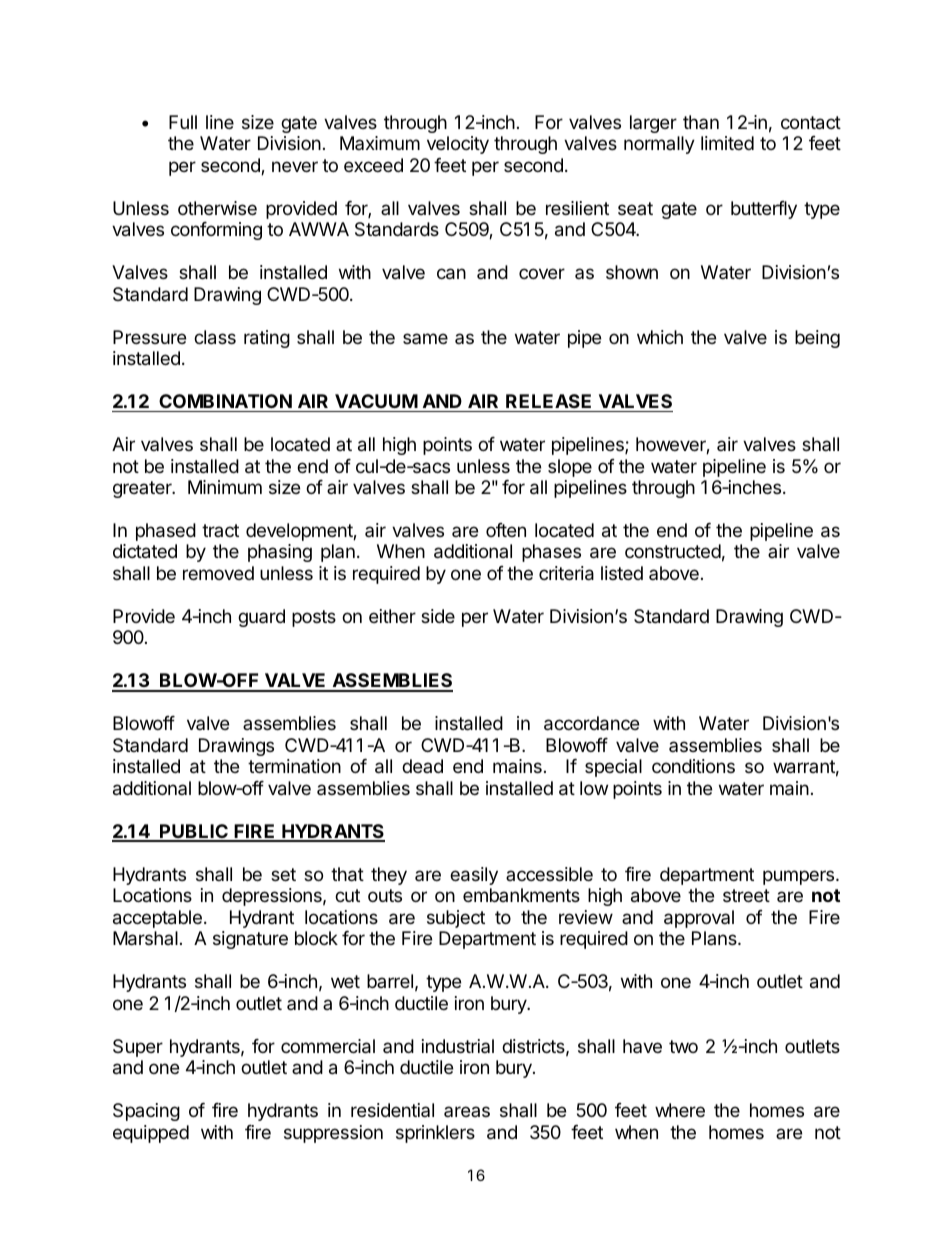 Image resolution: width=952 pixels, height=1233 pixels. Describe the element at coordinates (467, 1111) in the screenshot. I see `areas` at that location.
